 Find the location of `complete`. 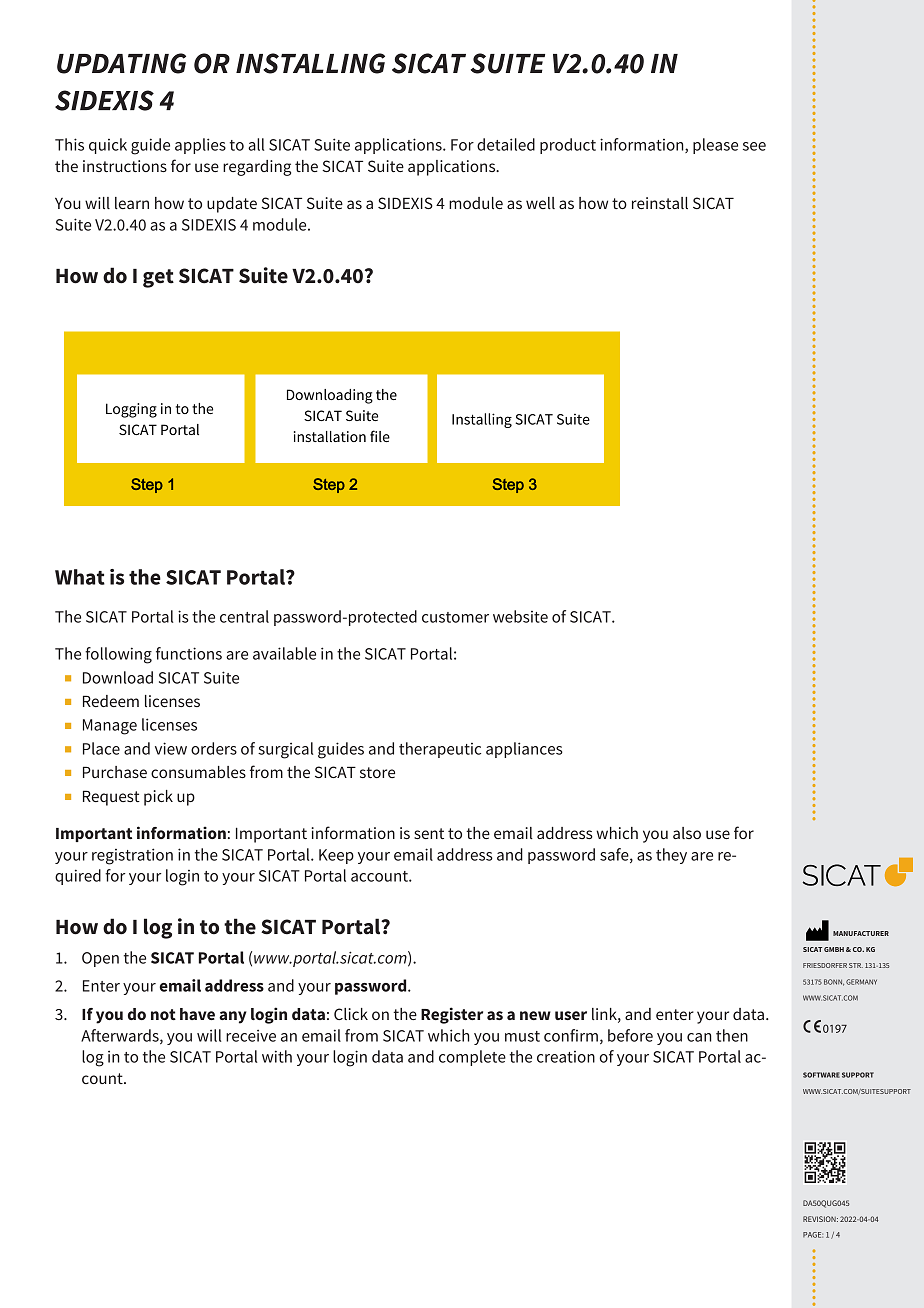

complete is located at coordinates (472, 1058).
